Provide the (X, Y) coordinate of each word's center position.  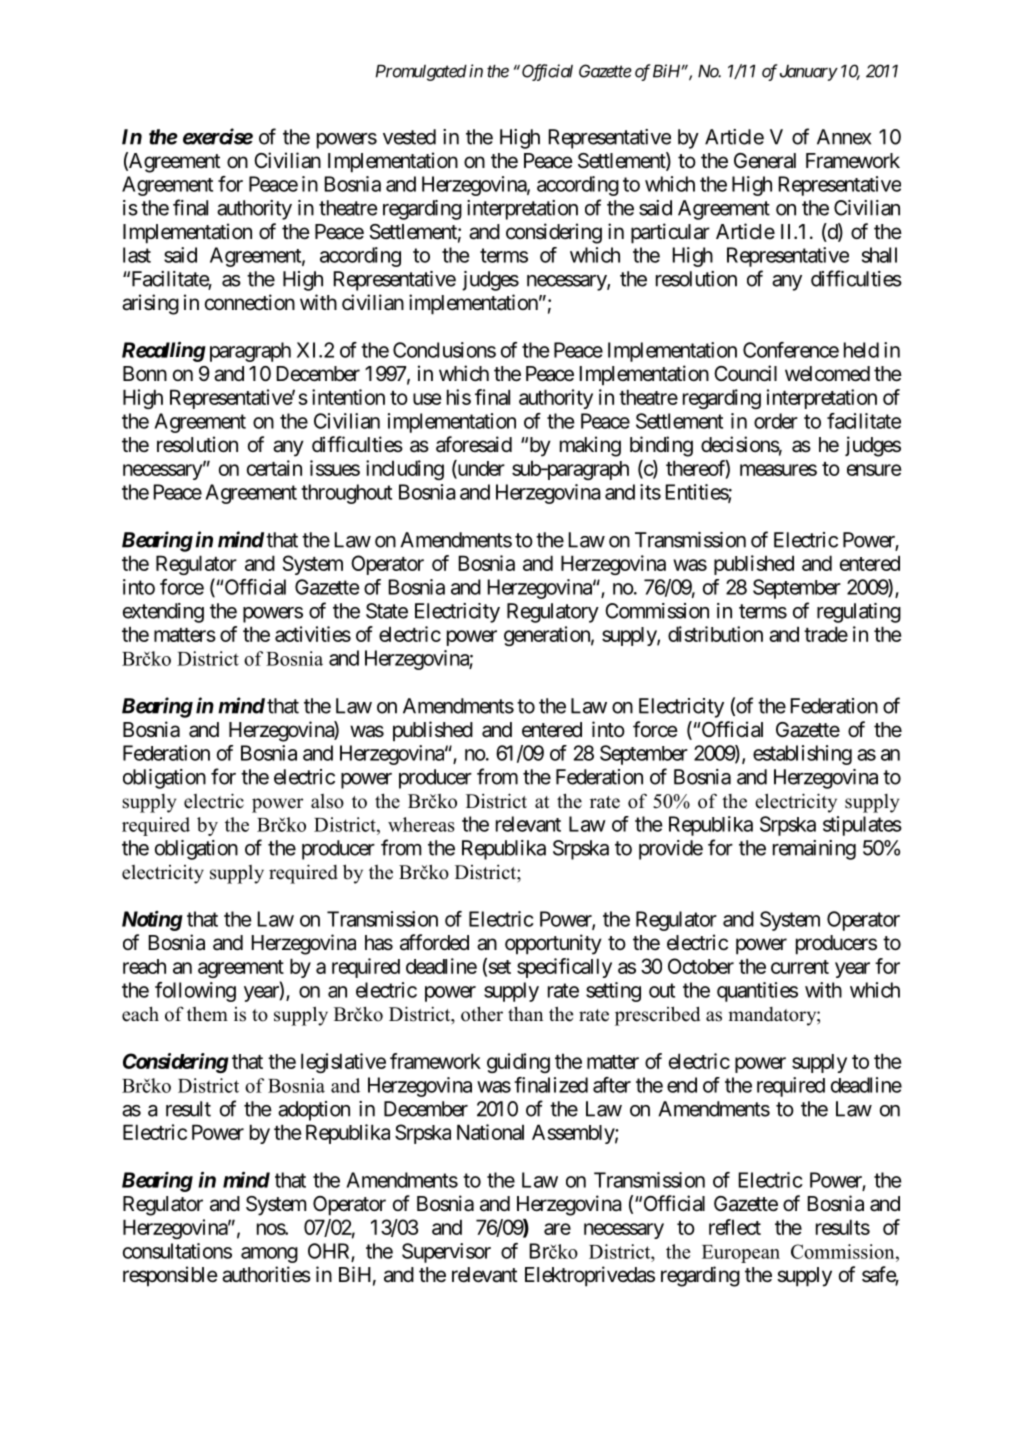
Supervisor (446, 1253)
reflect (735, 1227)
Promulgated (421, 73)
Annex (844, 137)
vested (409, 137)
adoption (314, 1111)
